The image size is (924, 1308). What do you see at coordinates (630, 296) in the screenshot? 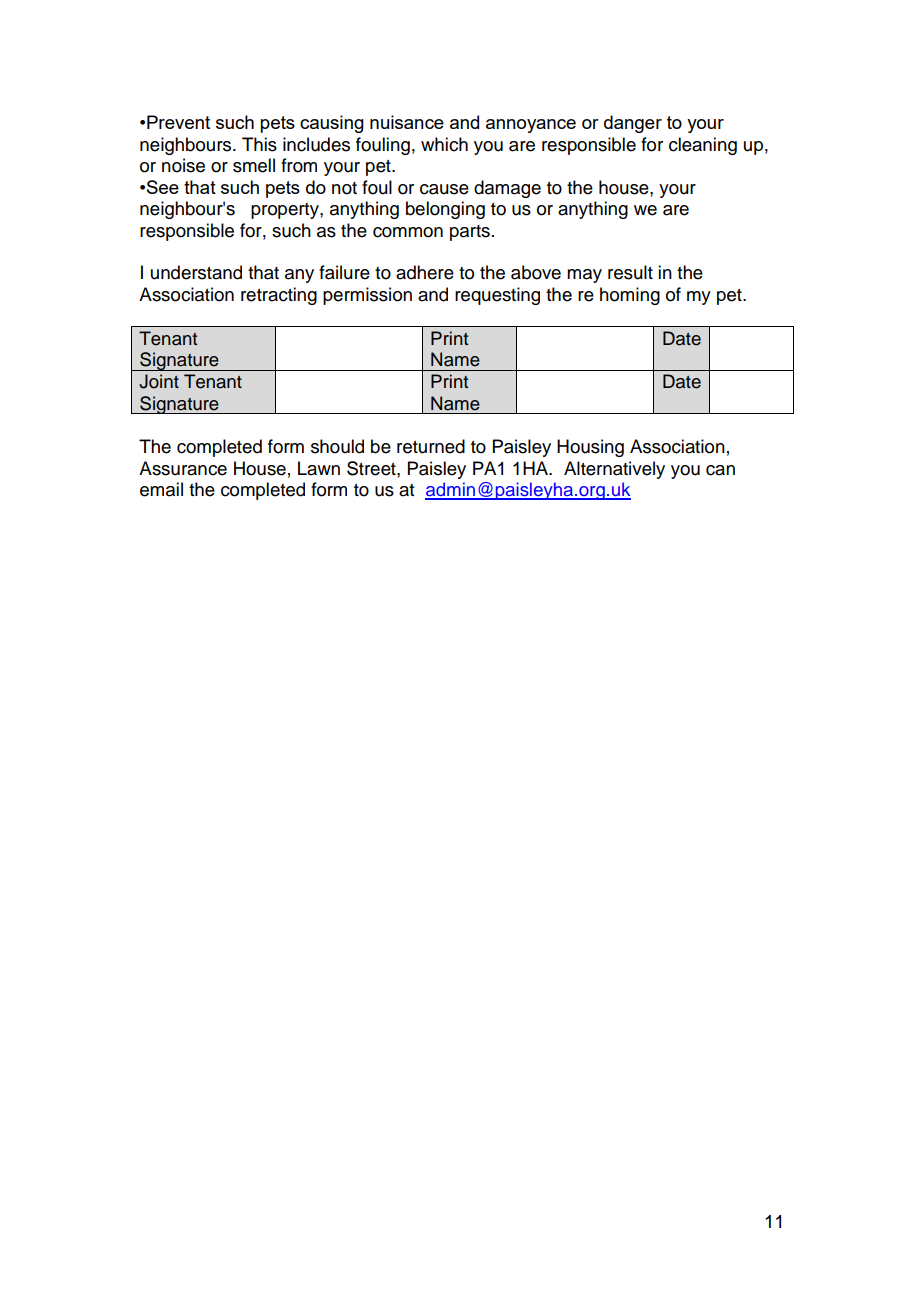
I see `homing` at bounding box center [630, 296].
